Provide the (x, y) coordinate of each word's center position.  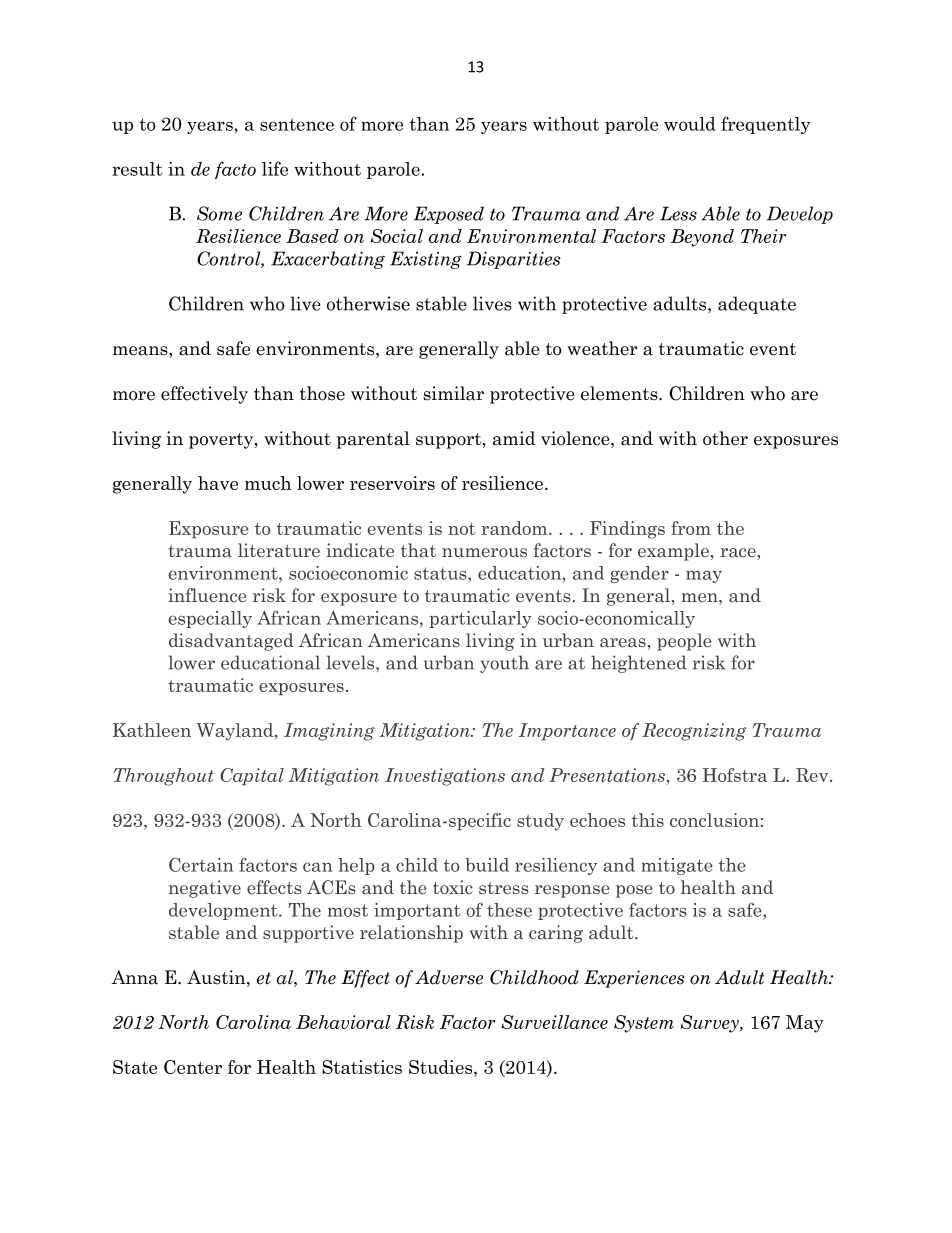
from (691, 528)
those (322, 393)
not (462, 529)
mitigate (677, 867)
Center (193, 1067)
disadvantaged (231, 642)
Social (397, 236)
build (487, 865)
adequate (757, 305)
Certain (201, 864)
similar (453, 393)
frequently (765, 125)
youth (504, 664)
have (218, 483)
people (684, 642)
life (275, 168)
